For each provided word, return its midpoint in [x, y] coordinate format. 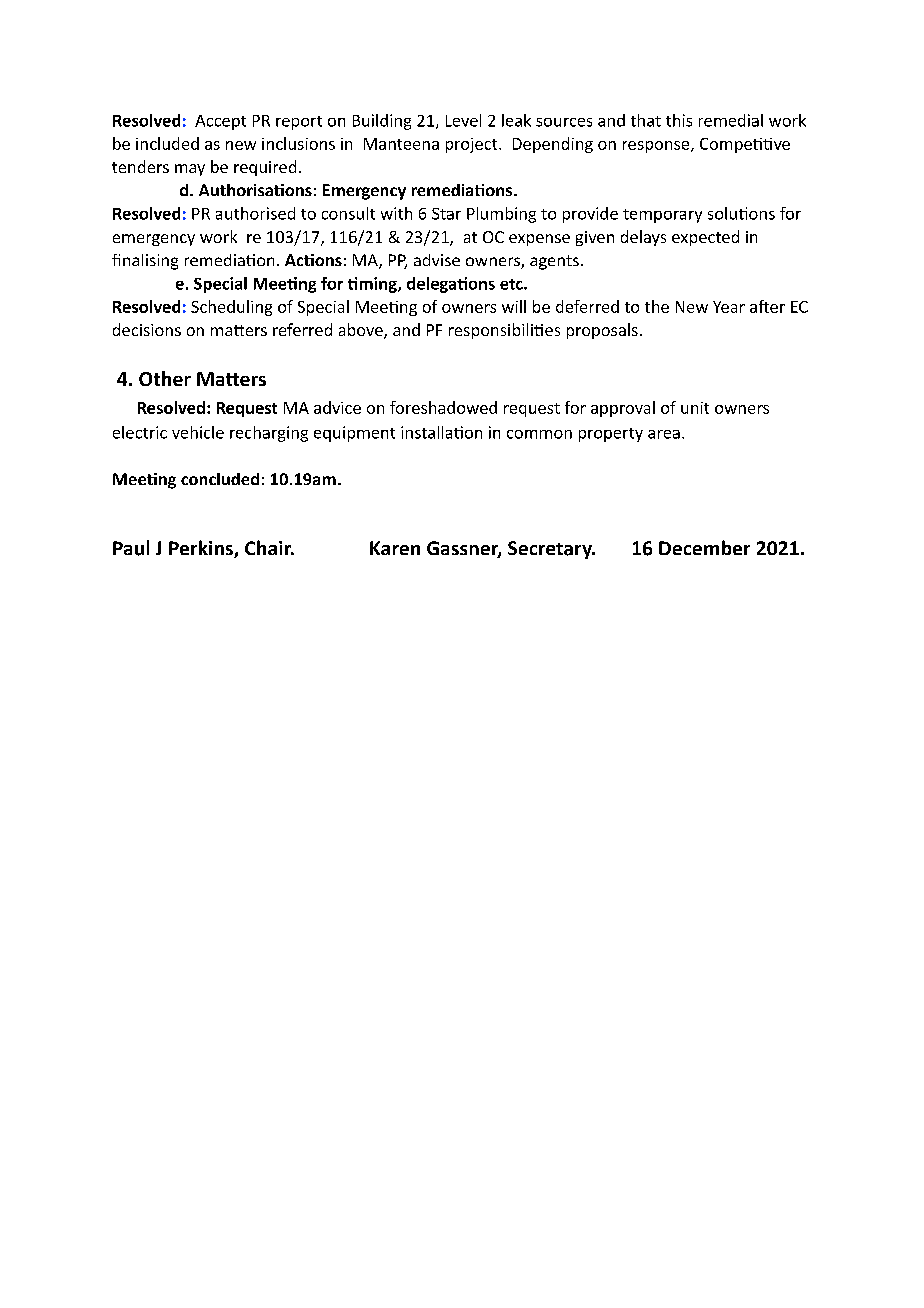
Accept [220, 122]
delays [643, 238]
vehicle [198, 432]
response [657, 147]
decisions [147, 329]
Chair [269, 547]
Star [446, 214]
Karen [395, 548]
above [362, 331]
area [664, 434]
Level [463, 120]
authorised [255, 213]
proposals [602, 331]
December [704, 547]
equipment [354, 434]
